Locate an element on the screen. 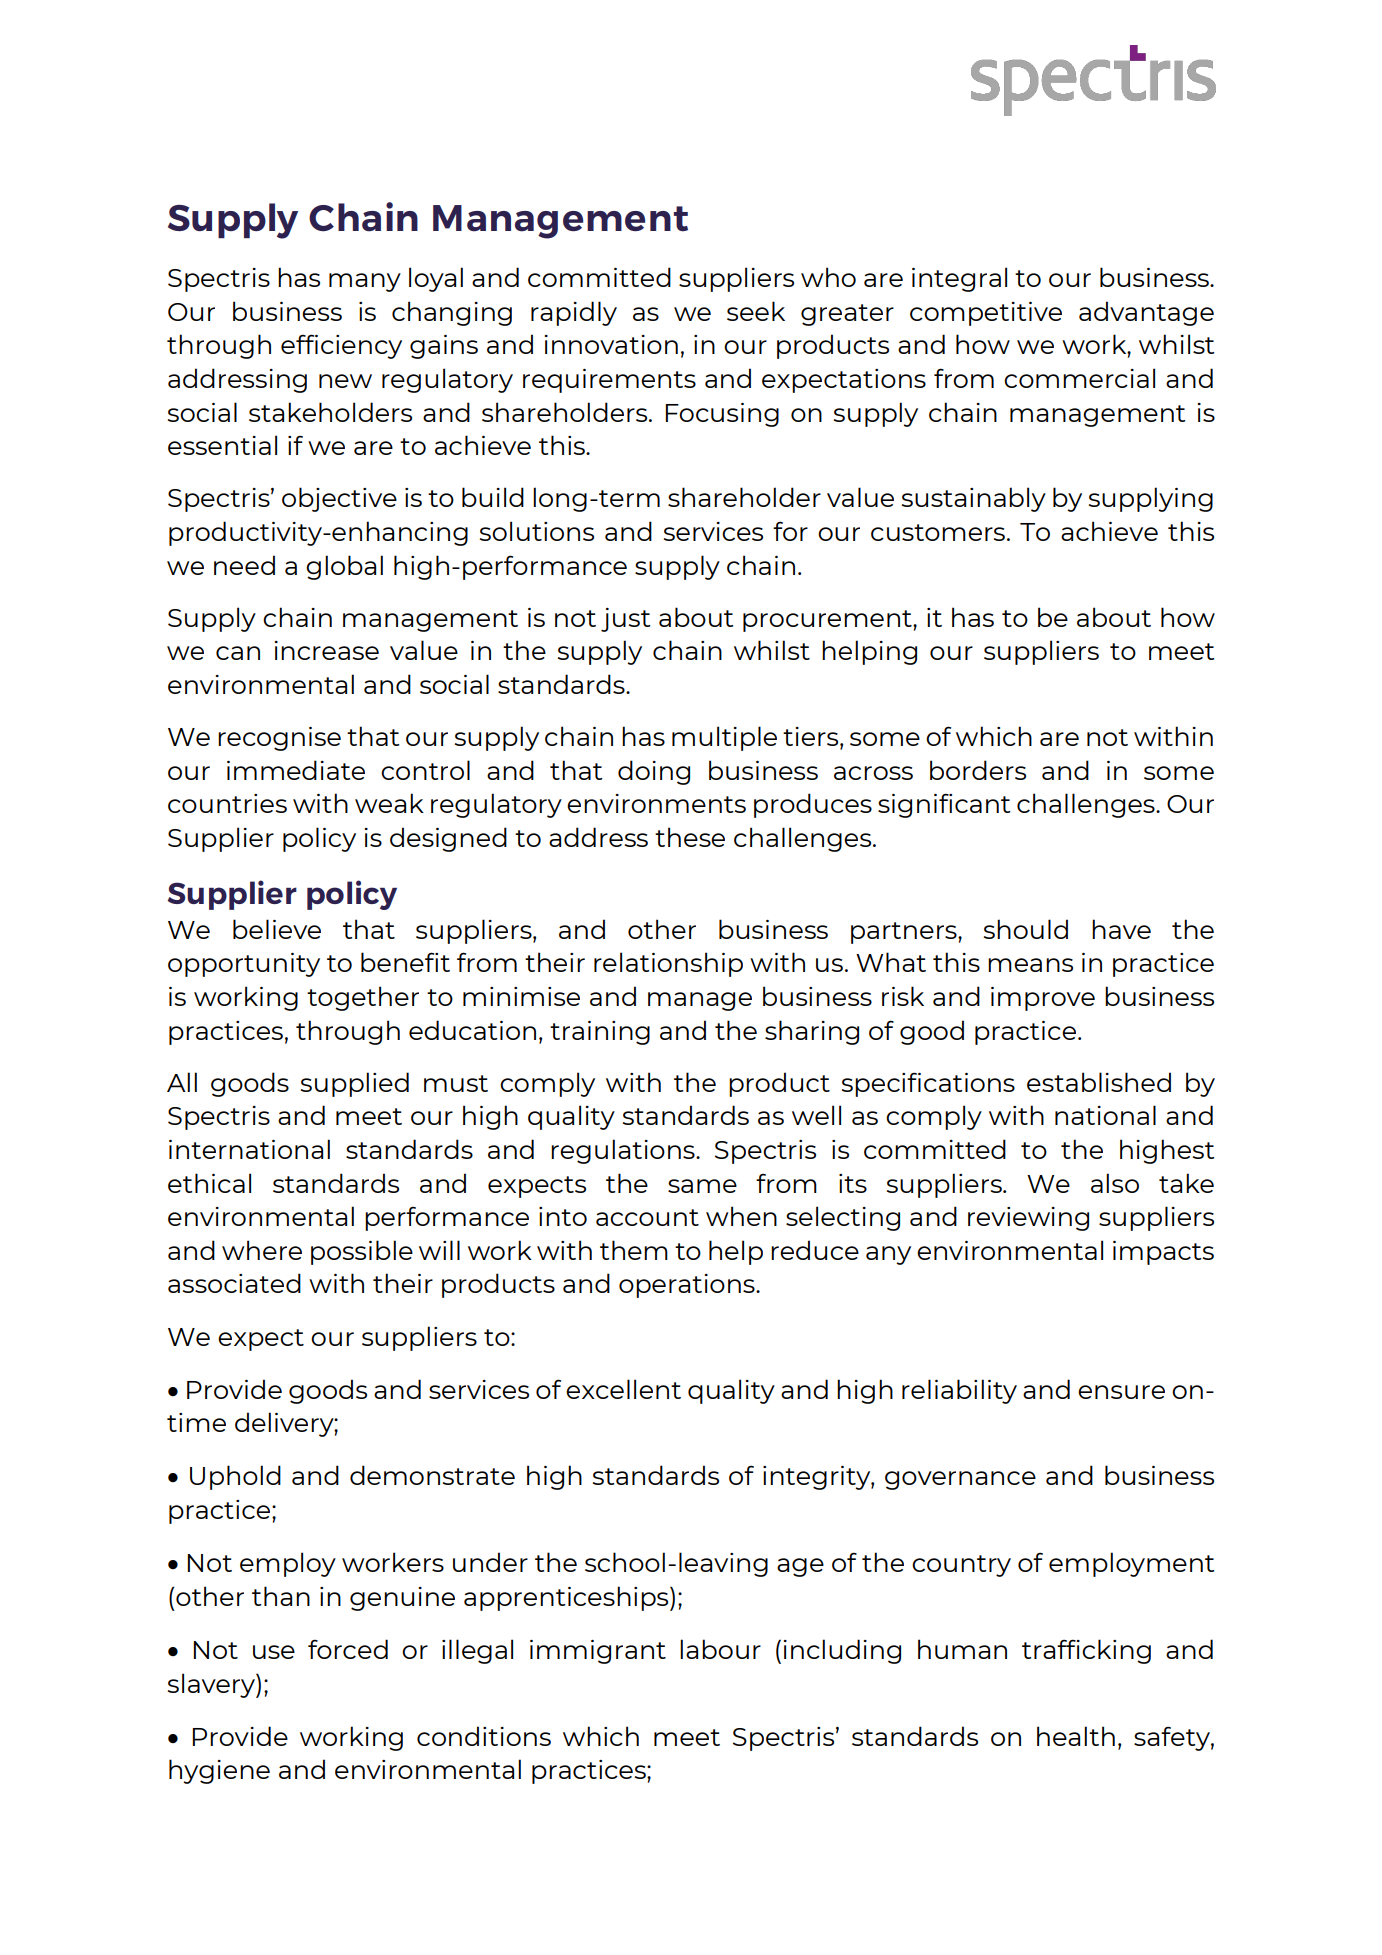 Image resolution: width=1382 pixels, height=1955 pixels. seek is located at coordinates (756, 311).
